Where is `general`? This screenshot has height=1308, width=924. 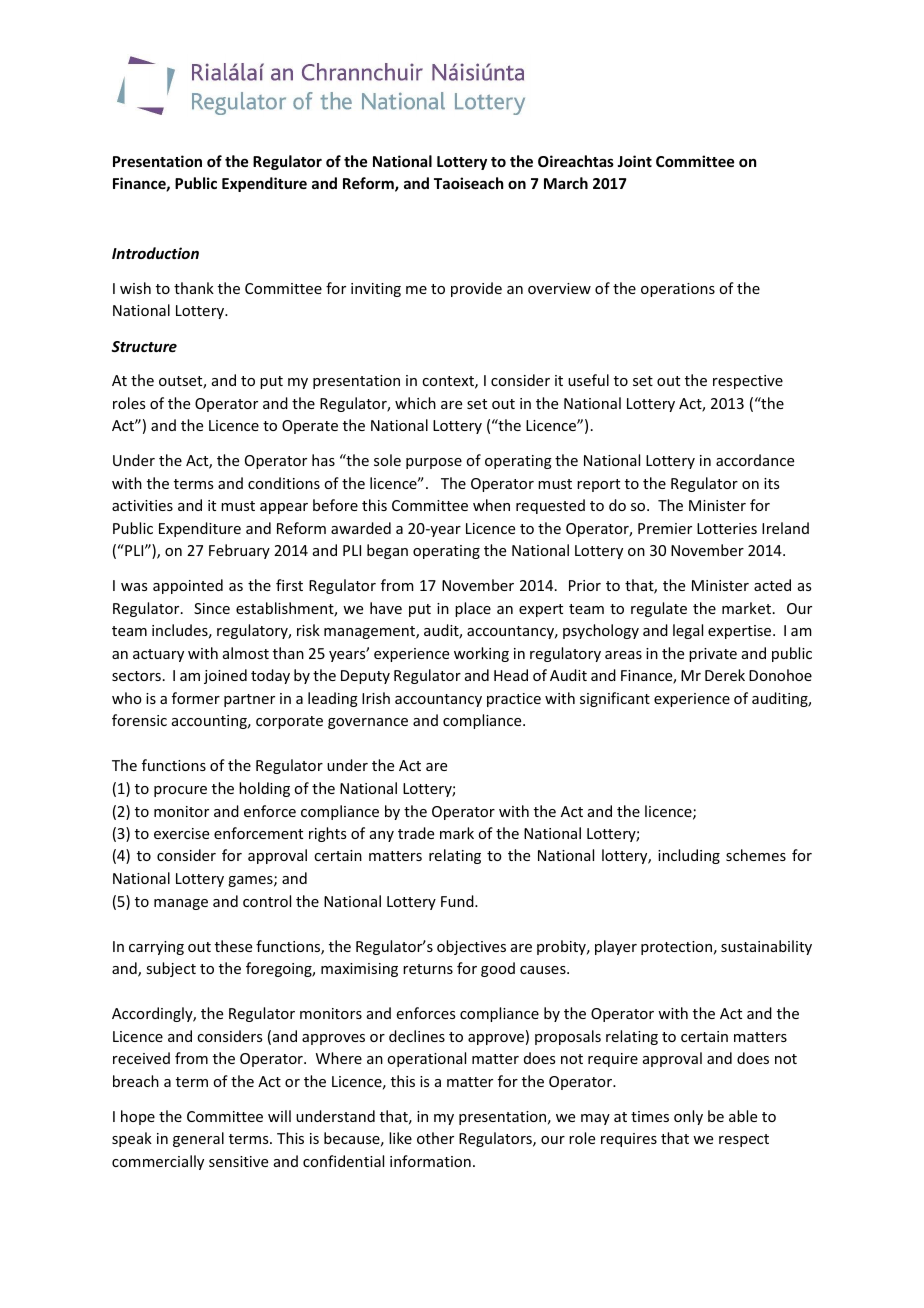 general is located at coordinates (198, 1139).
